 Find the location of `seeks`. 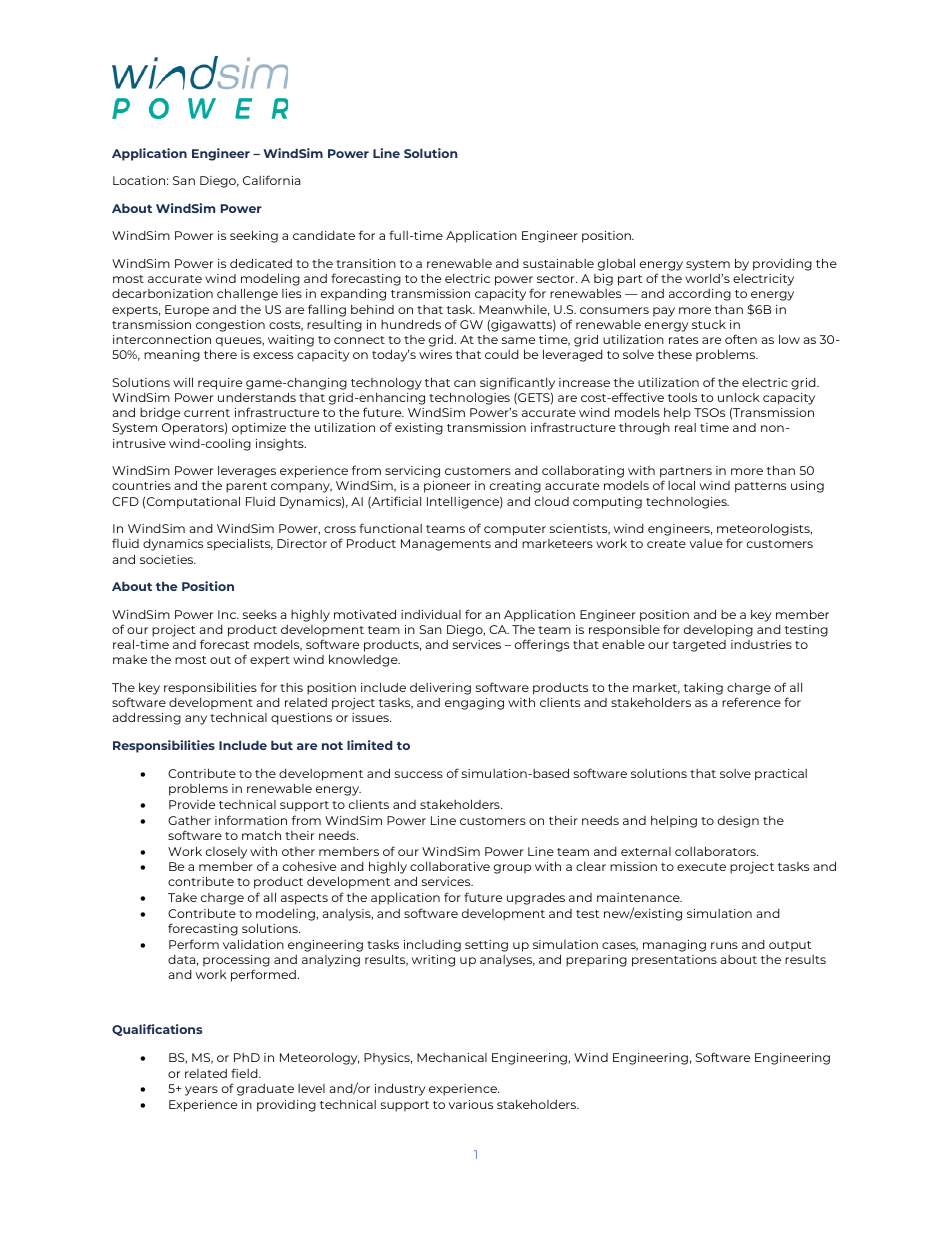

seeks is located at coordinates (260, 614).
